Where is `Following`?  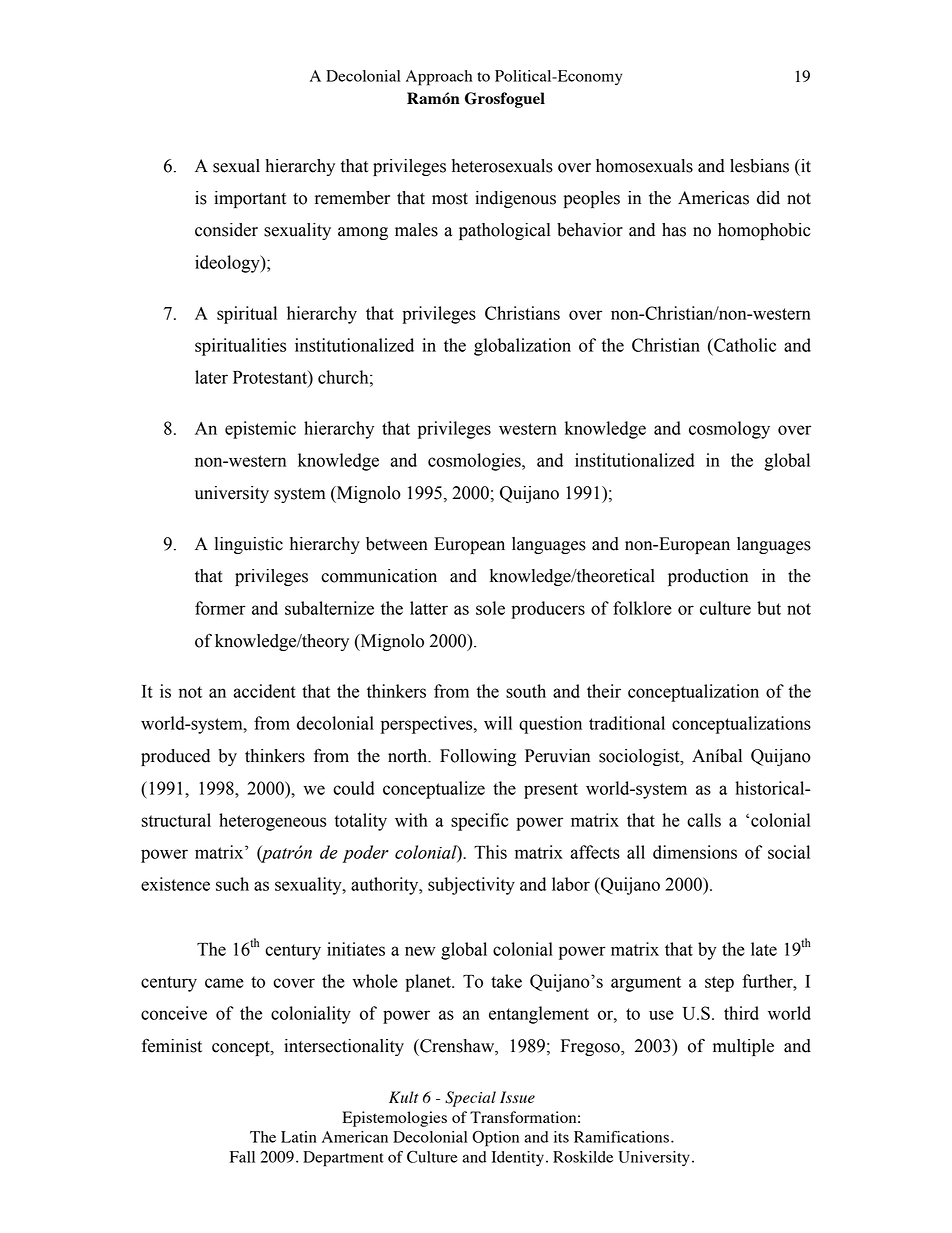
Following is located at coordinates (478, 757).
